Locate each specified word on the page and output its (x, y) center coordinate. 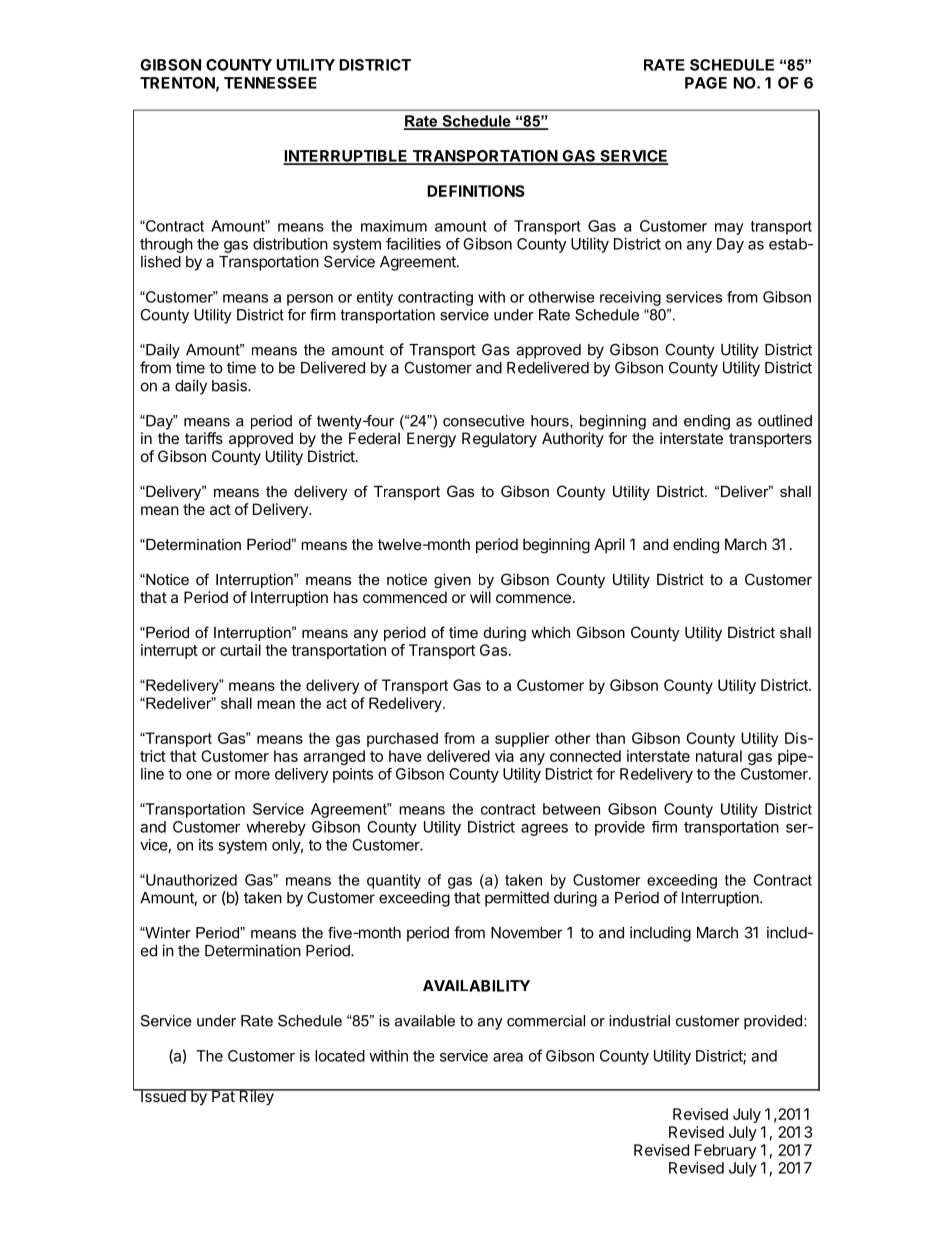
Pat (223, 1095)
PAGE (706, 83)
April (609, 545)
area (508, 1057)
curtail (240, 650)
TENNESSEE (270, 83)
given (452, 581)
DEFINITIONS (476, 191)
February (725, 1151)
